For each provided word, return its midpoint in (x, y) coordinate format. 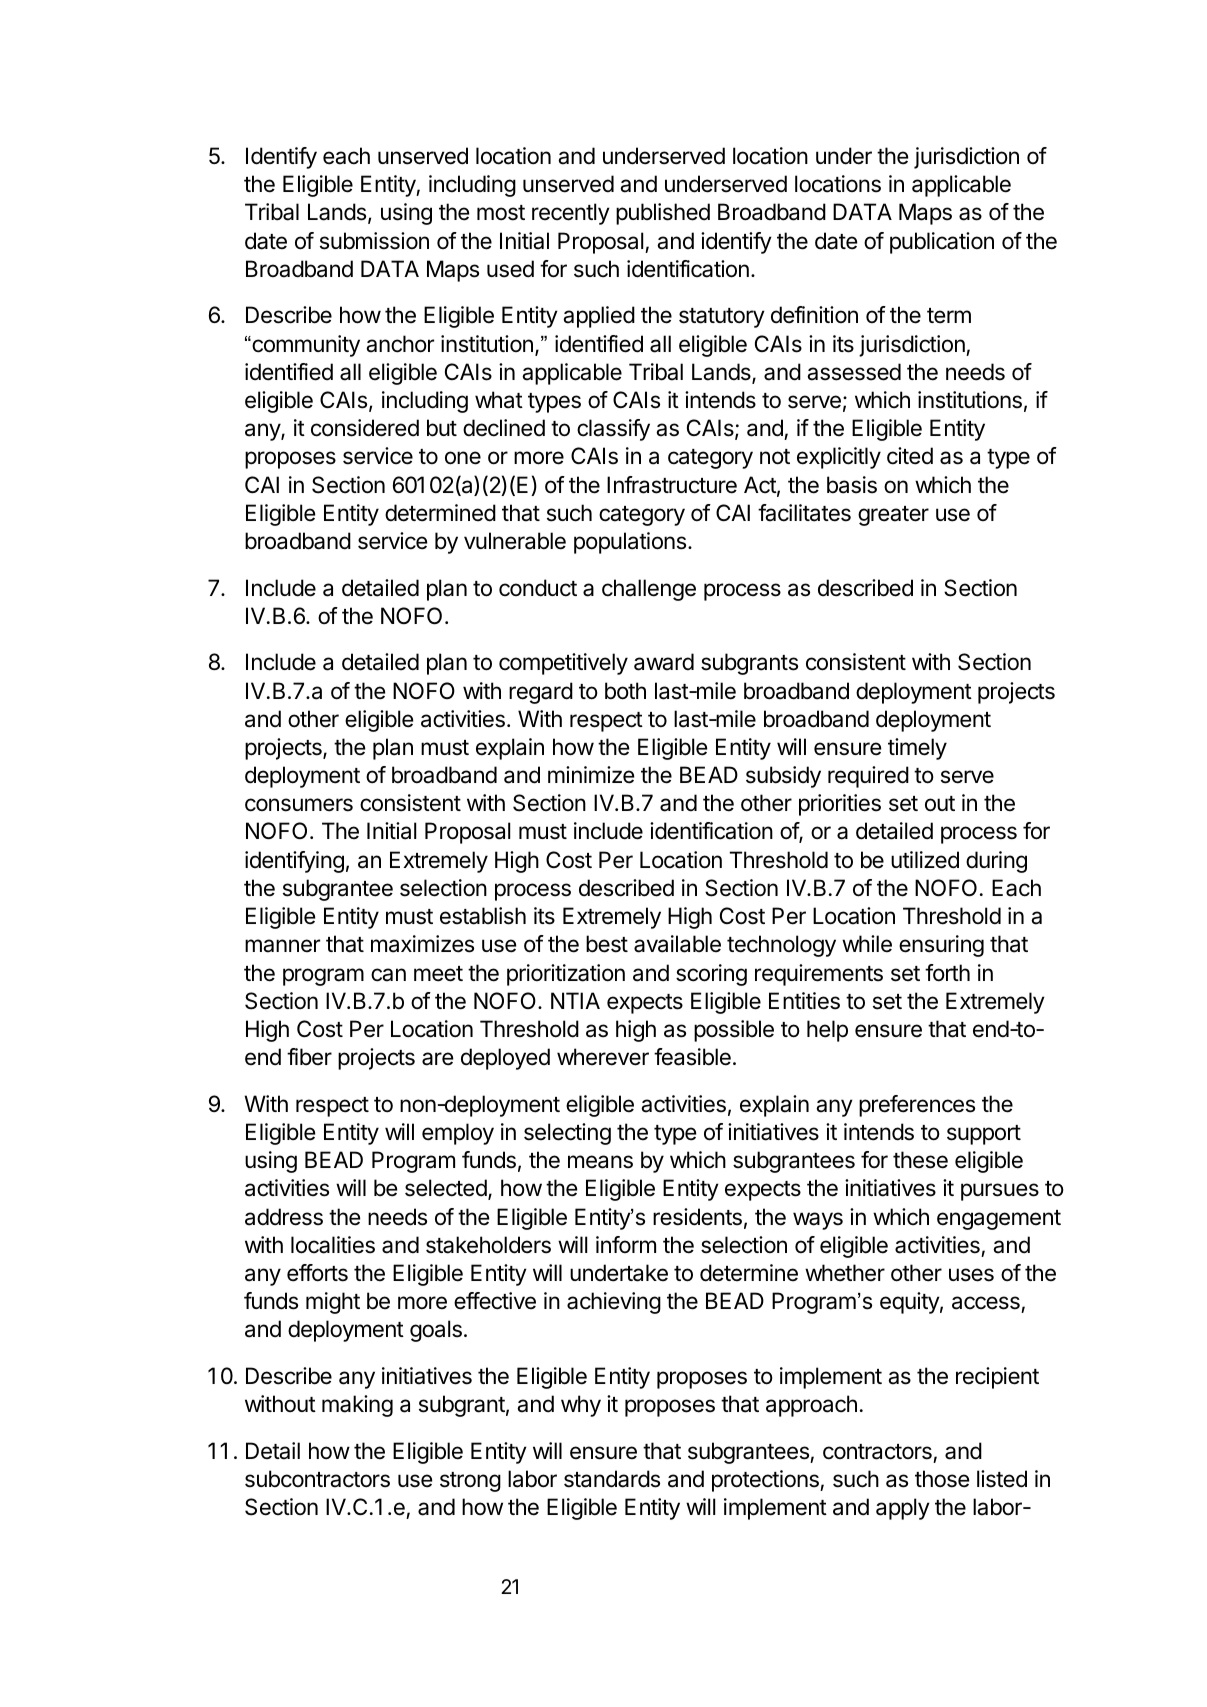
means (600, 1162)
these (920, 1160)
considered (365, 428)
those (942, 1479)
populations (630, 543)
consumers (299, 805)
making (357, 1406)
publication (942, 243)
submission (374, 241)
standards (612, 1479)
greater (893, 516)
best (607, 944)
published (663, 214)
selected (447, 1189)
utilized (925, 860)
